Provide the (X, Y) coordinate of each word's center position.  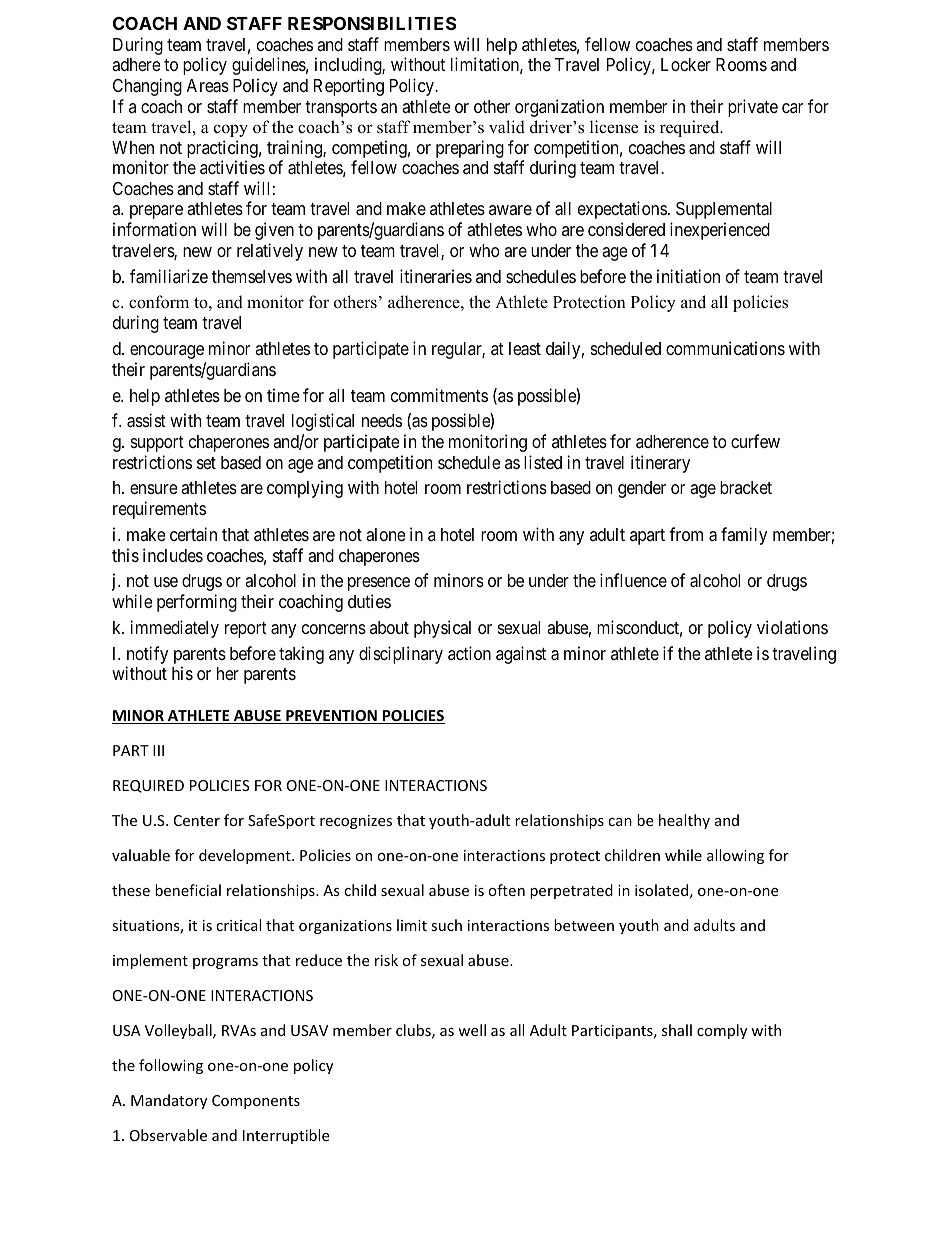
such (446, 925)
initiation (688, 276)
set (206, 463)
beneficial (188, 890)
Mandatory (169, 1101)
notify (147, 655)
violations (792, 627)
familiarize (169, 276)
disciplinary (401, 655)
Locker (686, 64)
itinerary (660, 464)
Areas (208, 86)
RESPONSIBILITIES (372, 23)
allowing (735, 856)
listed (543, 462)
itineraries (436, 276)
